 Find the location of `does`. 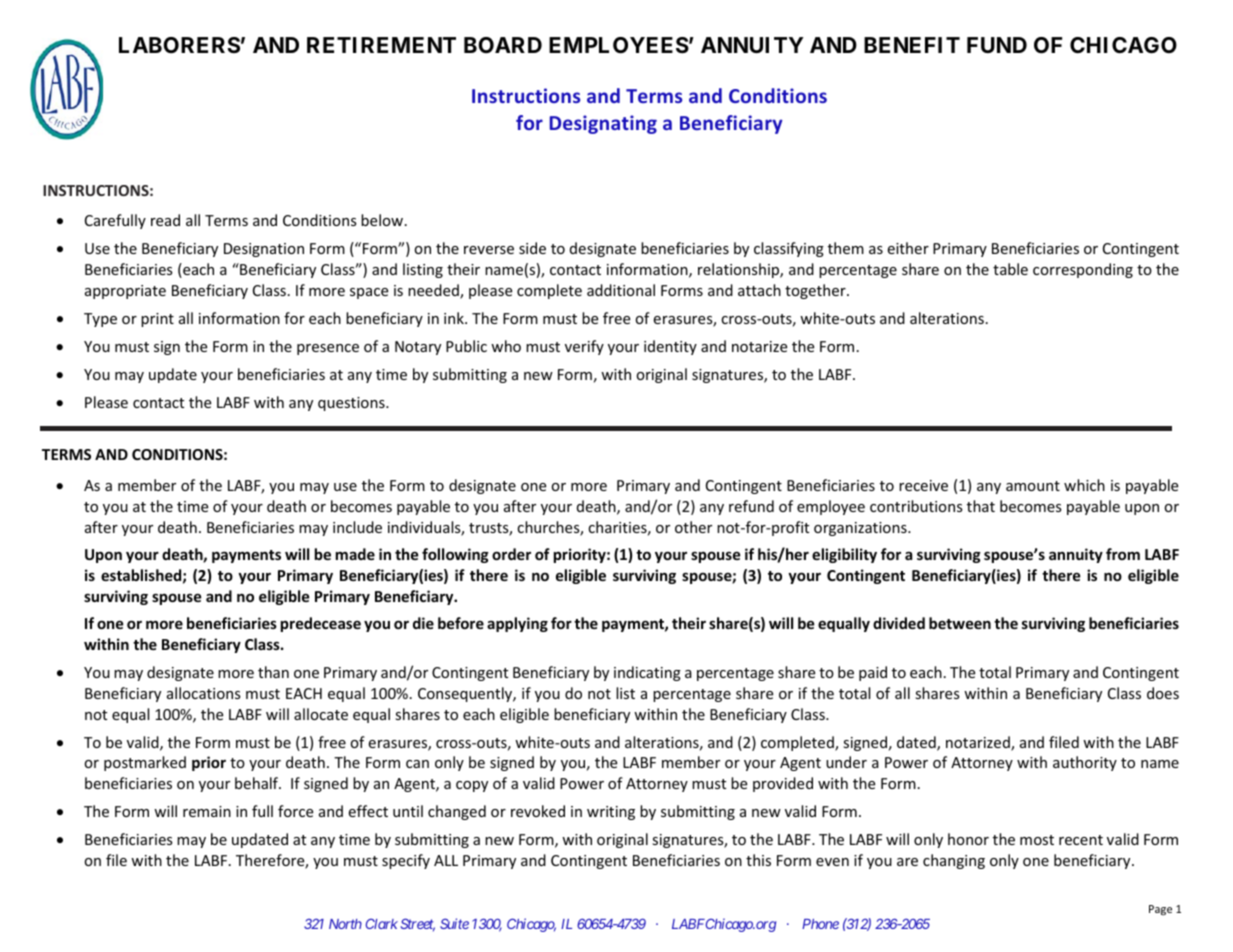

does is located at coordinates (1163, 693).
